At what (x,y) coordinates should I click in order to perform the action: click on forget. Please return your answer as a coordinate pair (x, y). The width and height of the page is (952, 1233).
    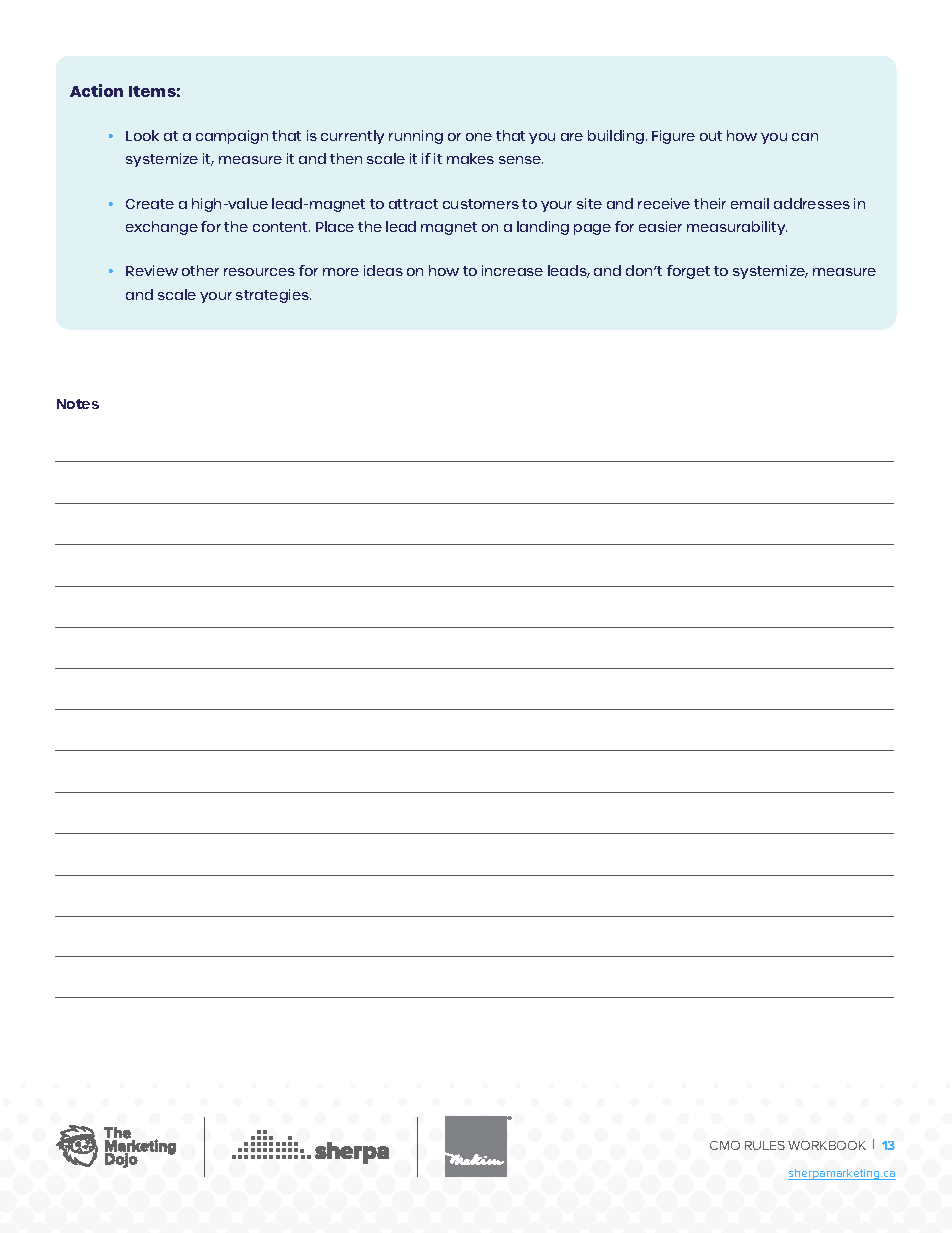
    Looking at the image, I should click on (688, 272).
